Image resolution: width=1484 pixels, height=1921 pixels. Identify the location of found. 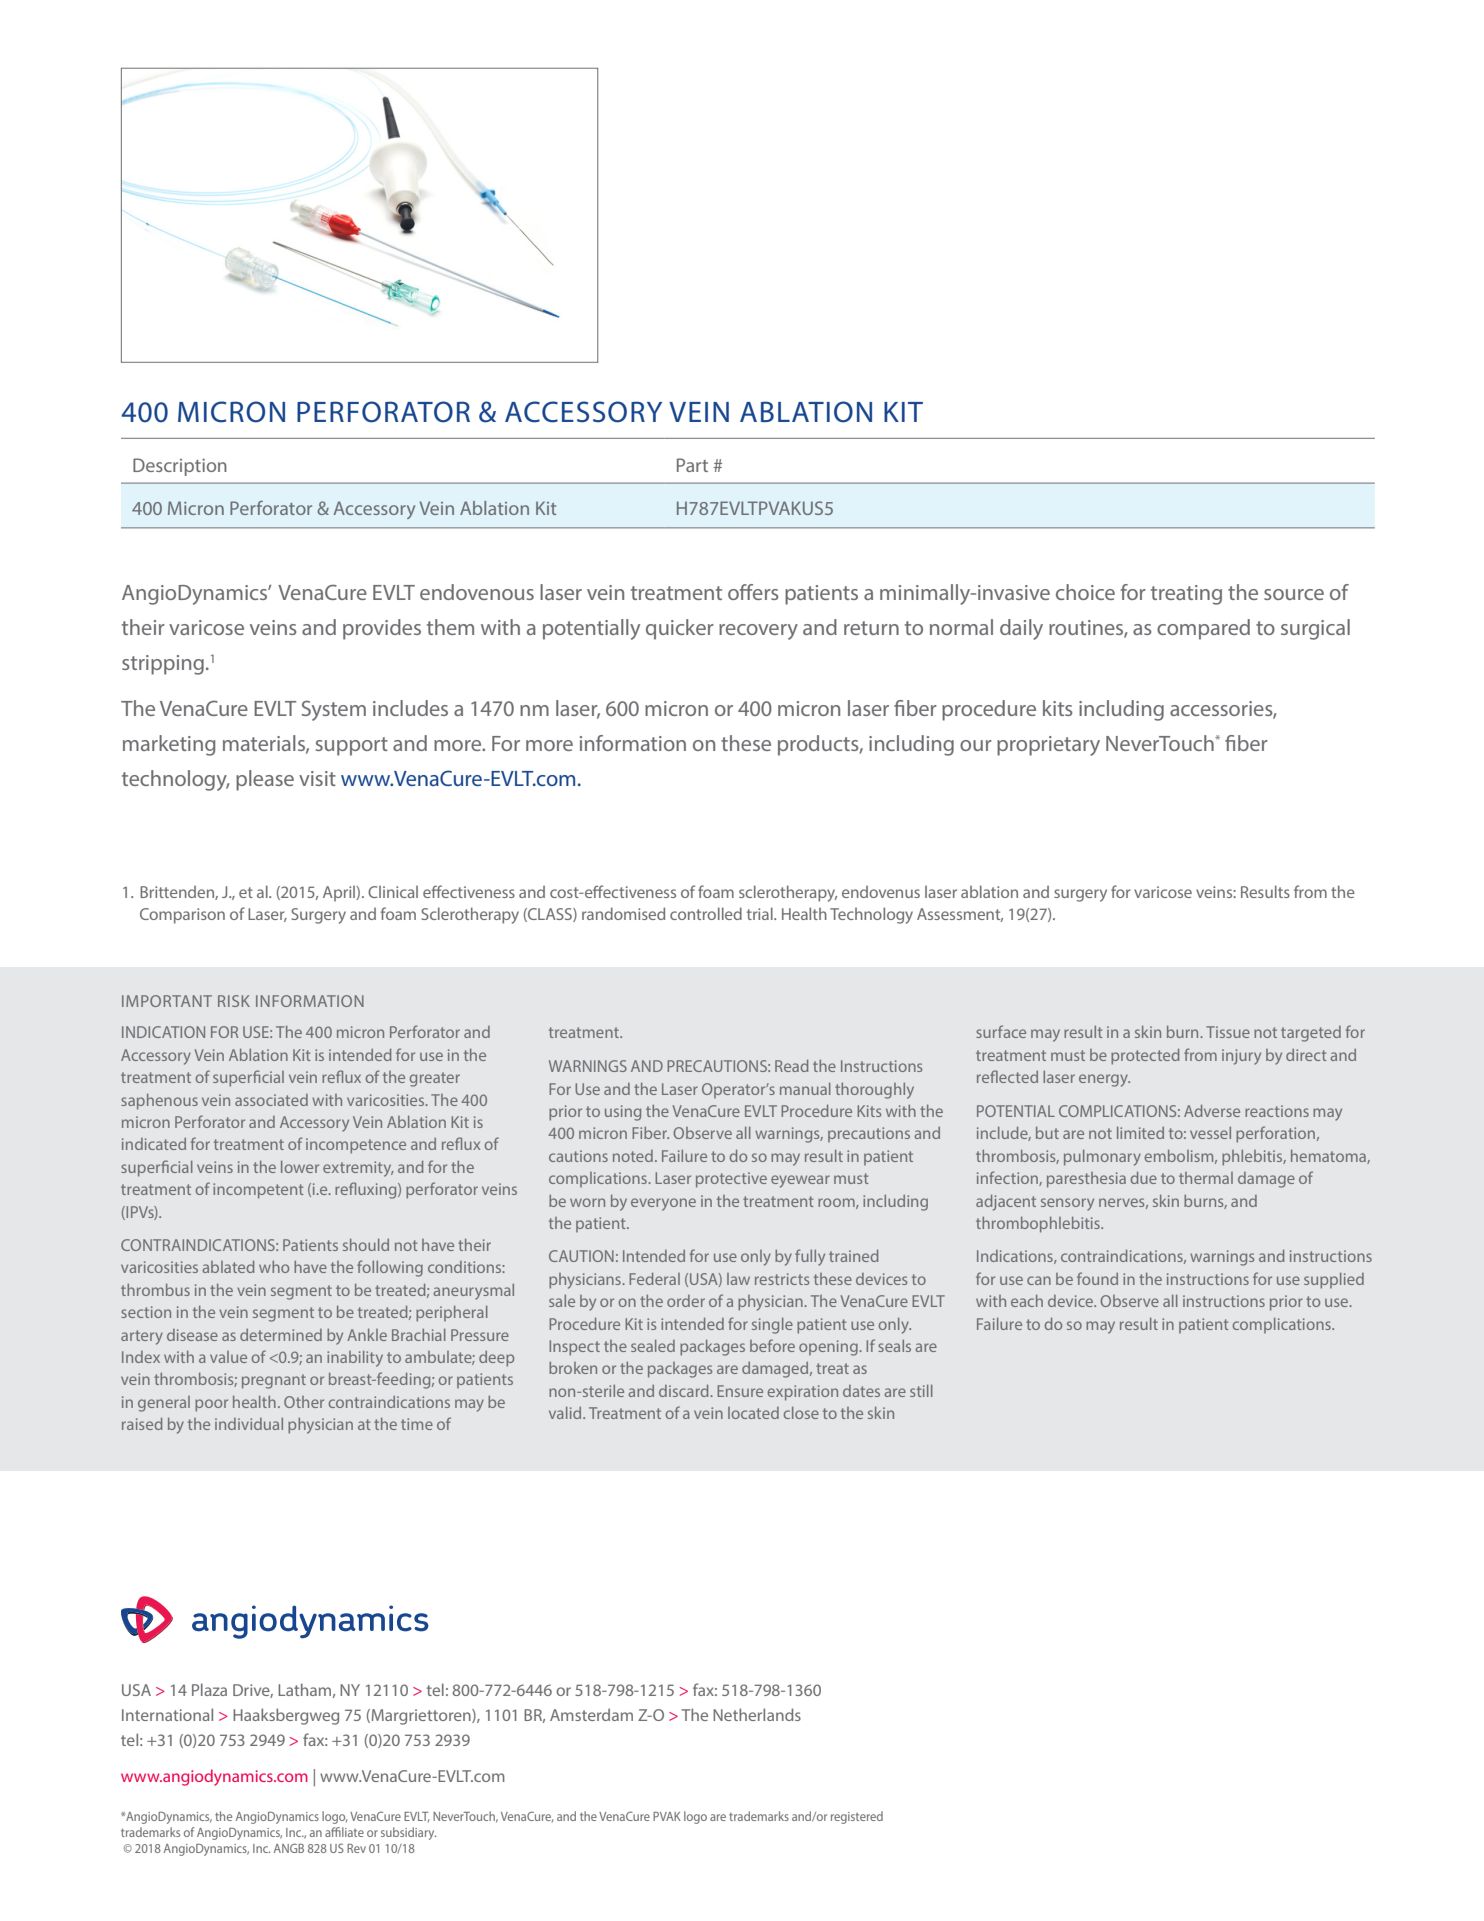
(1097, 1278).
